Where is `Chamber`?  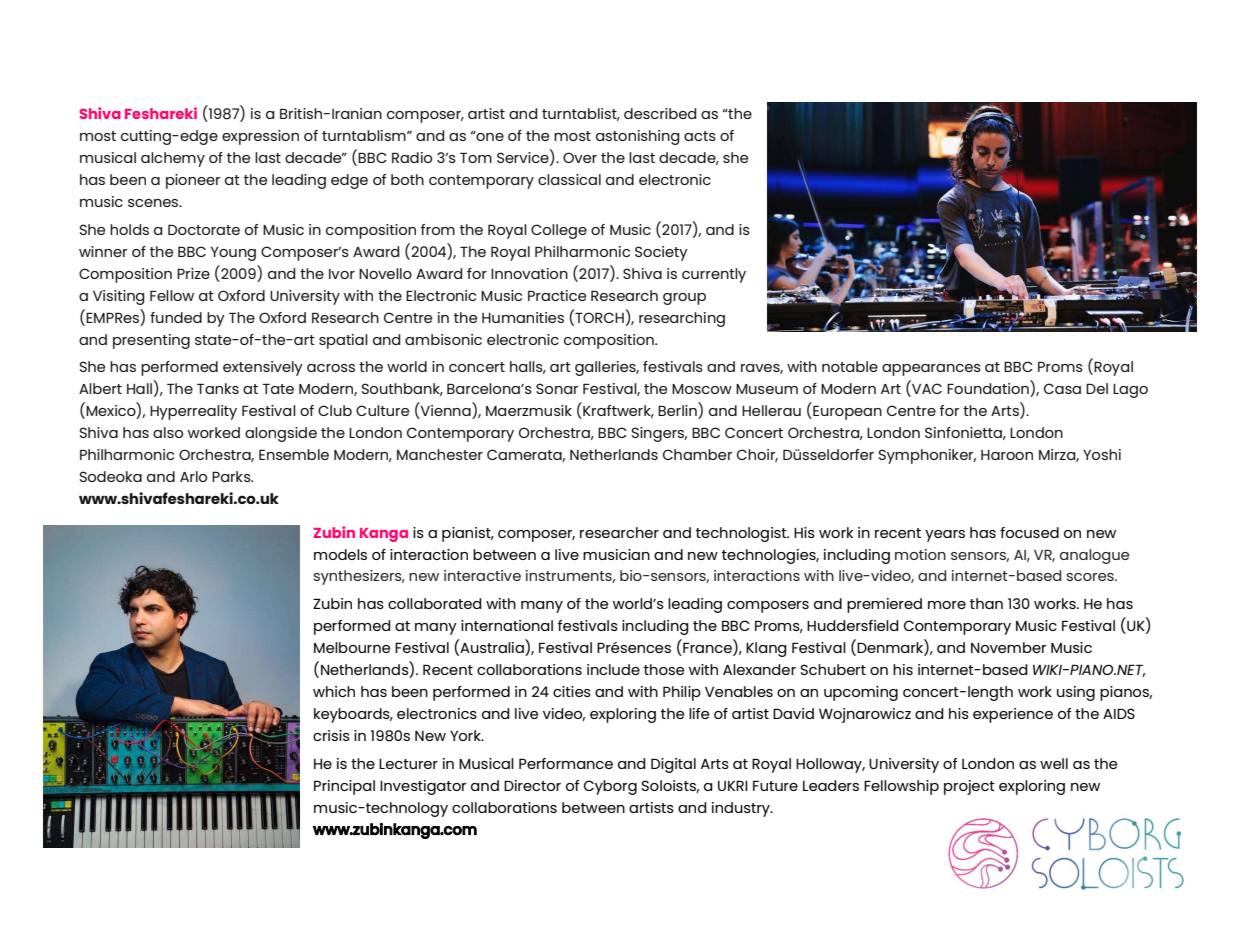
Chamber is located at coordinates (697, 454).
